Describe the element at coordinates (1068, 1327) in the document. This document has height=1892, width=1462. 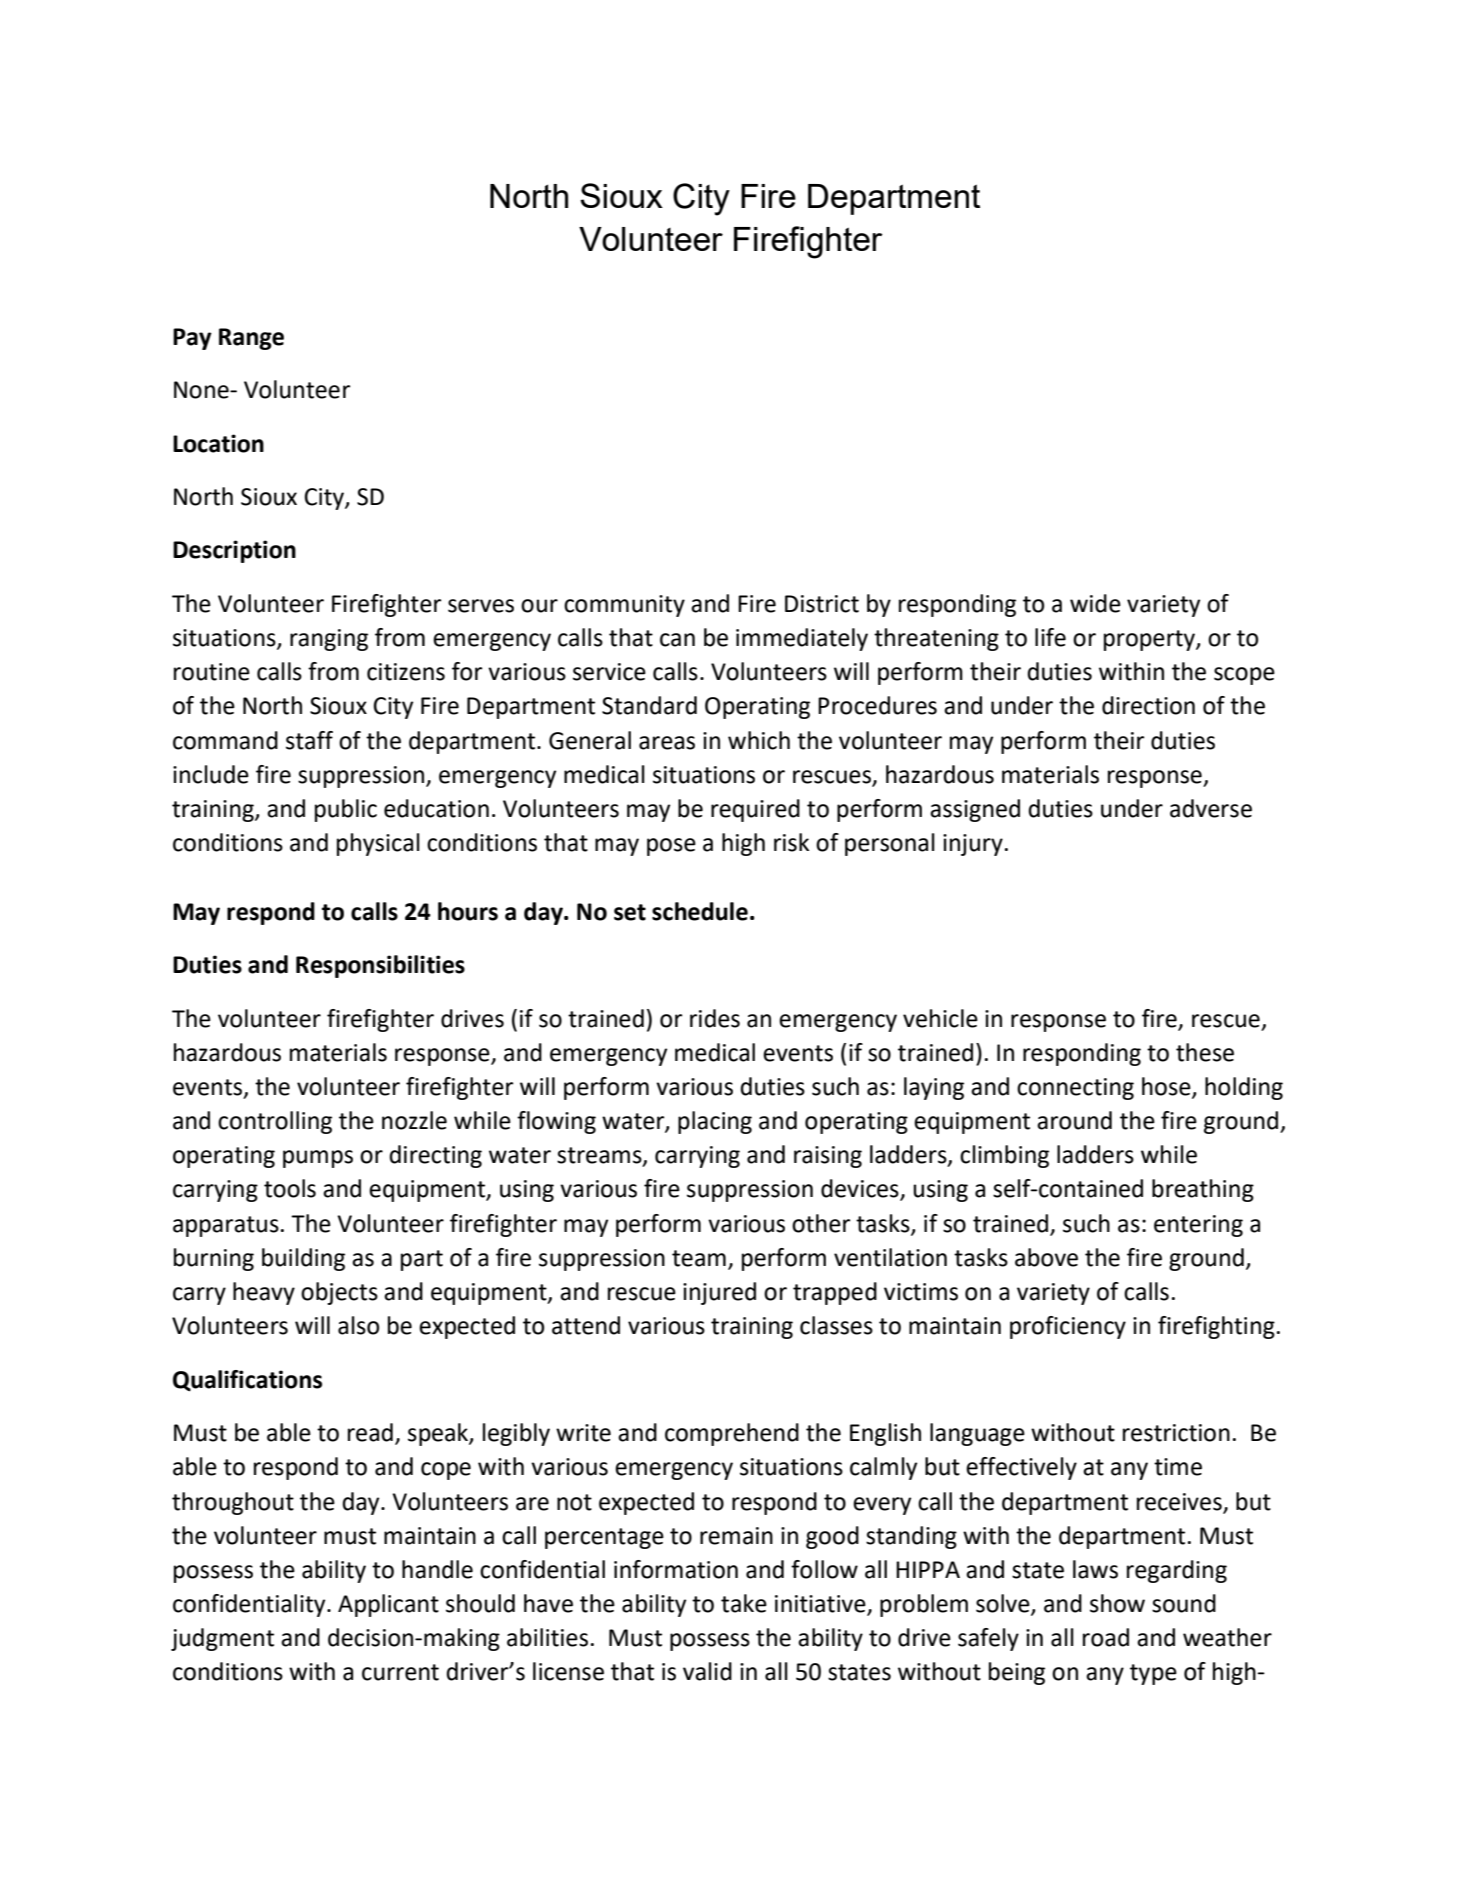
I see `proficiency` at that location.
